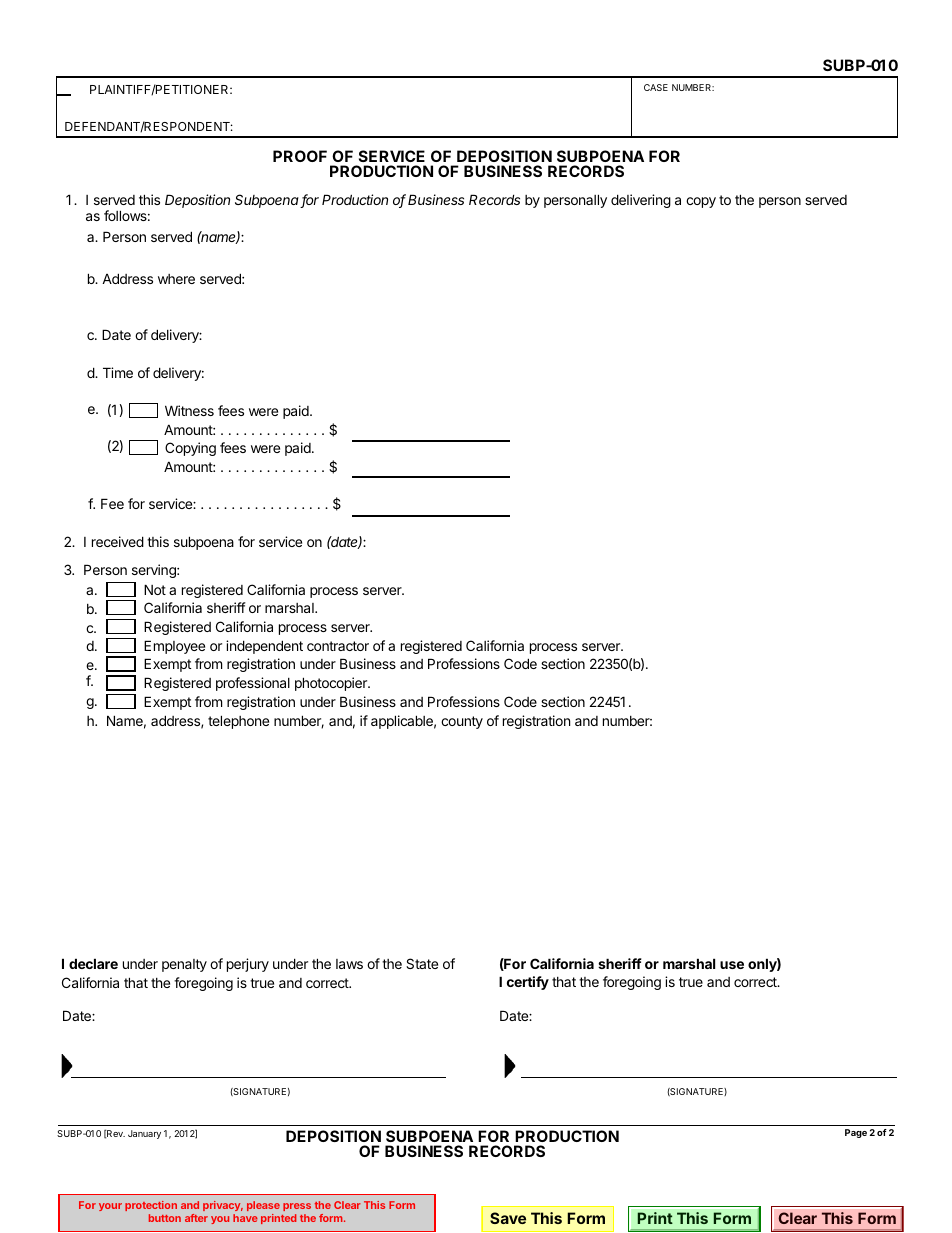 The image size is (952, 1233). Describe the element at coordinates (300, 156) in the image. I see `PROOF` at that location.
